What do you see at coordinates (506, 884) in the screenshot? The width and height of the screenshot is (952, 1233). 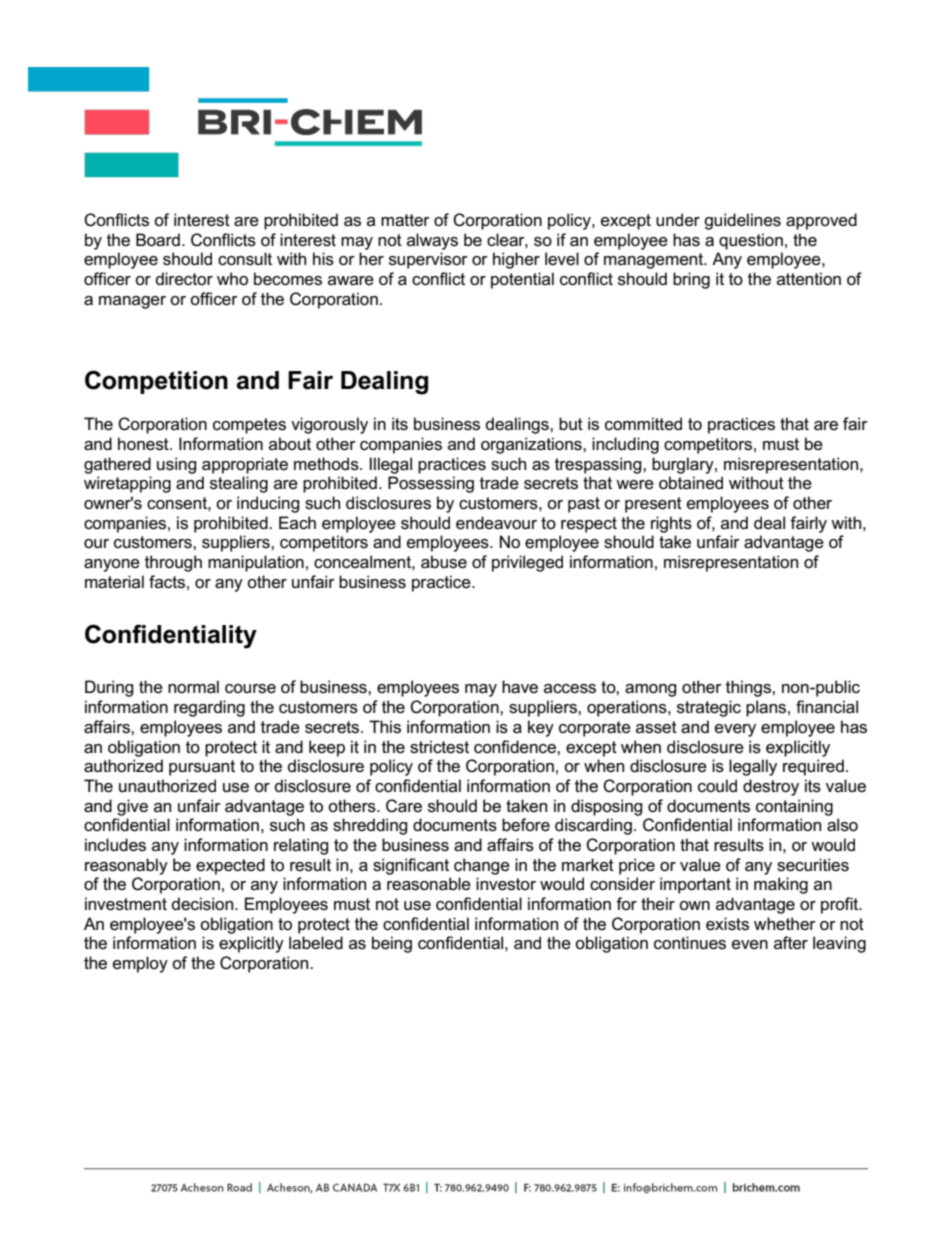 I see `investor` at bounding box center [506, 884].
